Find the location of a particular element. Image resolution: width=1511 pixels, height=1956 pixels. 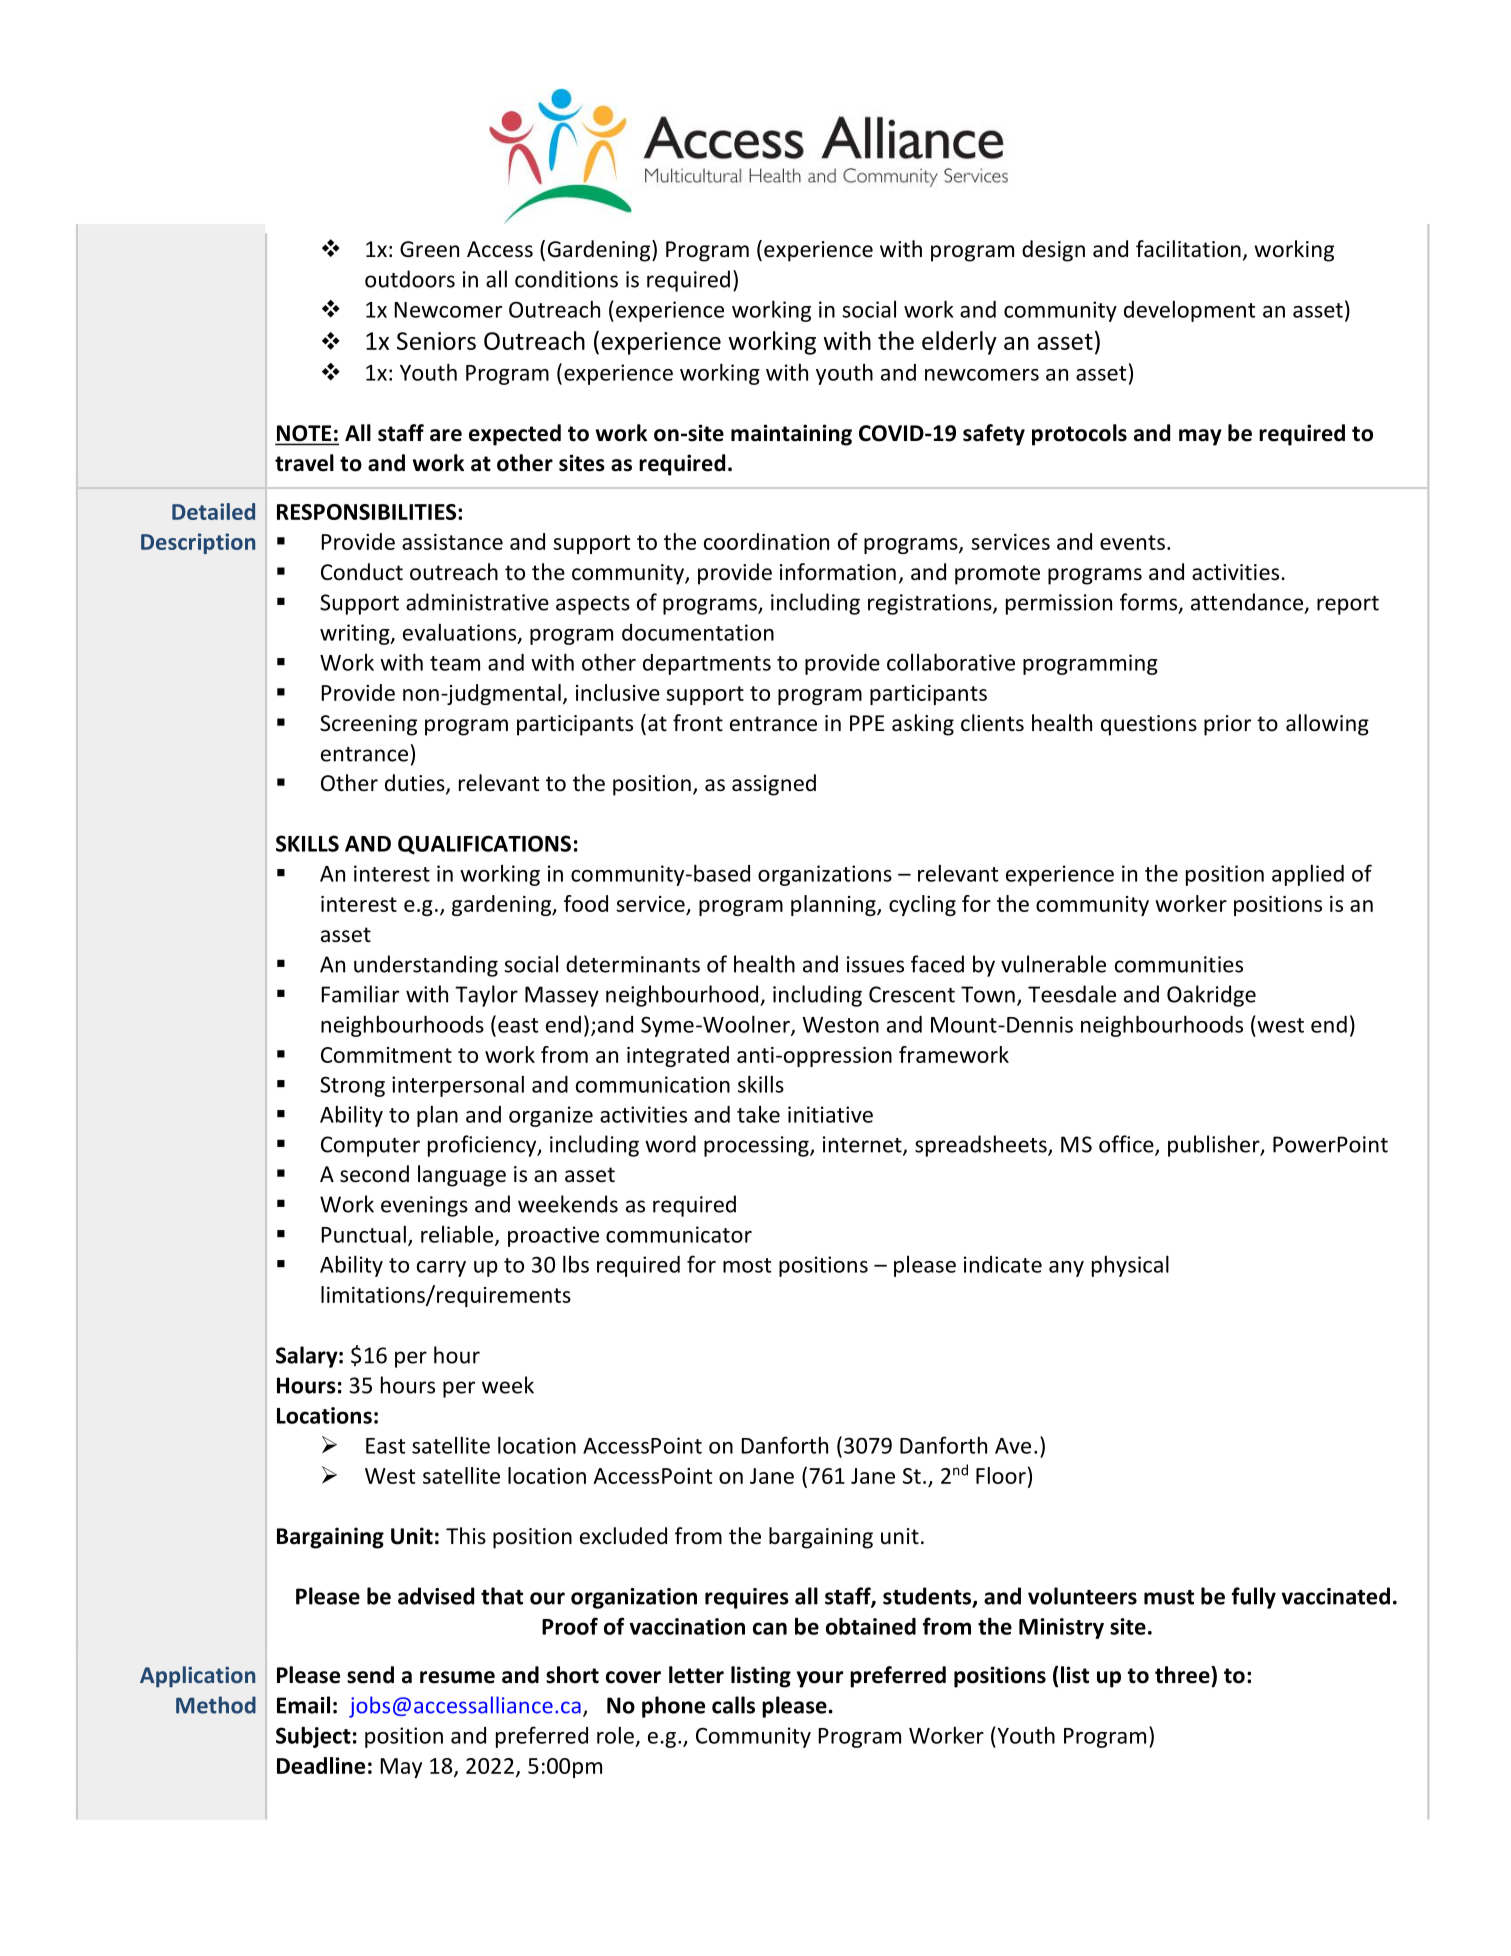

outdoors is located at coordinates (410, 279).
